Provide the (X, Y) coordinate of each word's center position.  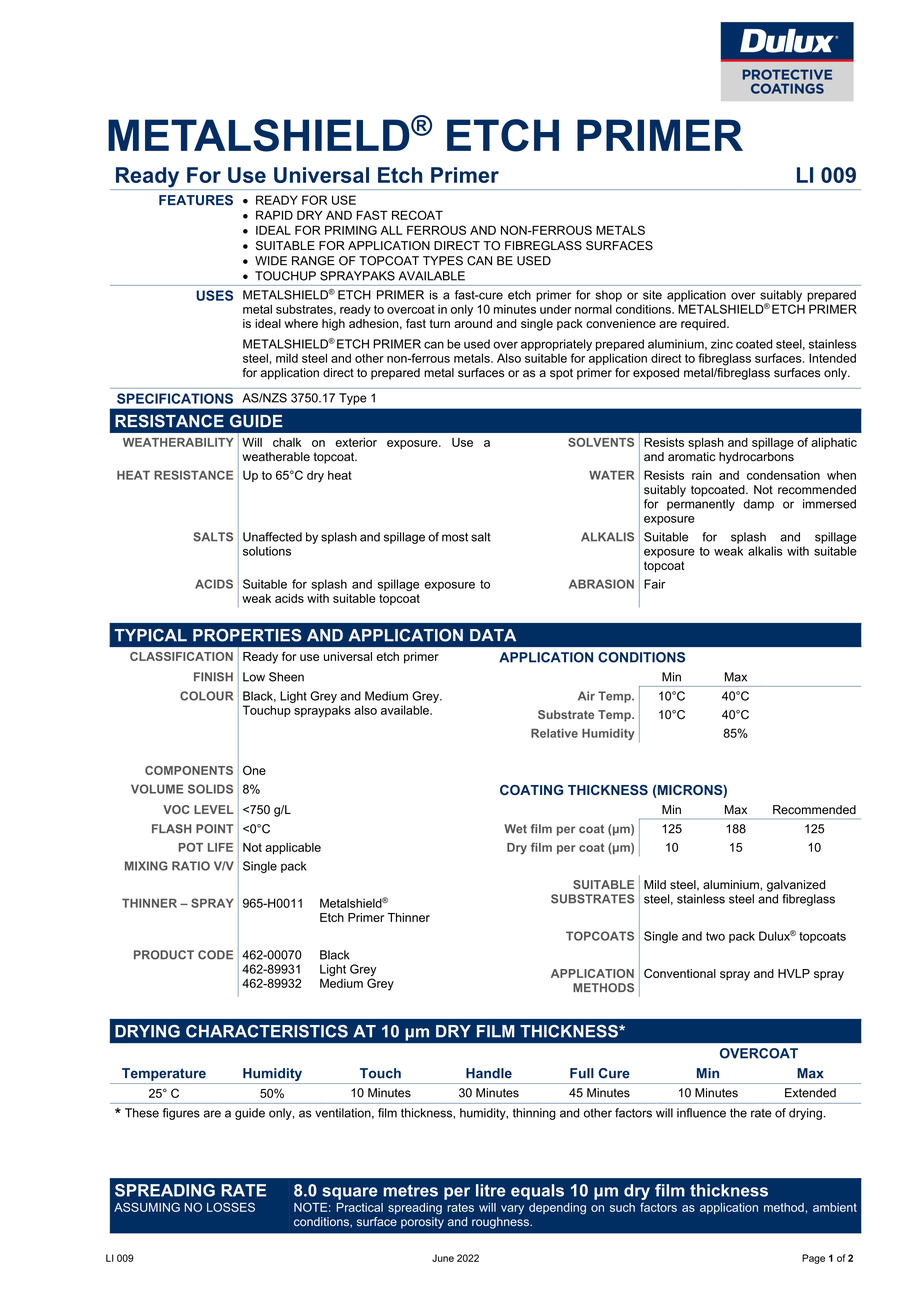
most (455, 537)
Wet (515, 829)
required (704, 325)
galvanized (796, 886)
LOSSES (231, 1207)
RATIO (191, 866)
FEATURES (196, 200)
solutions (267, 551)
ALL (391, 230)
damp (758, 505)
